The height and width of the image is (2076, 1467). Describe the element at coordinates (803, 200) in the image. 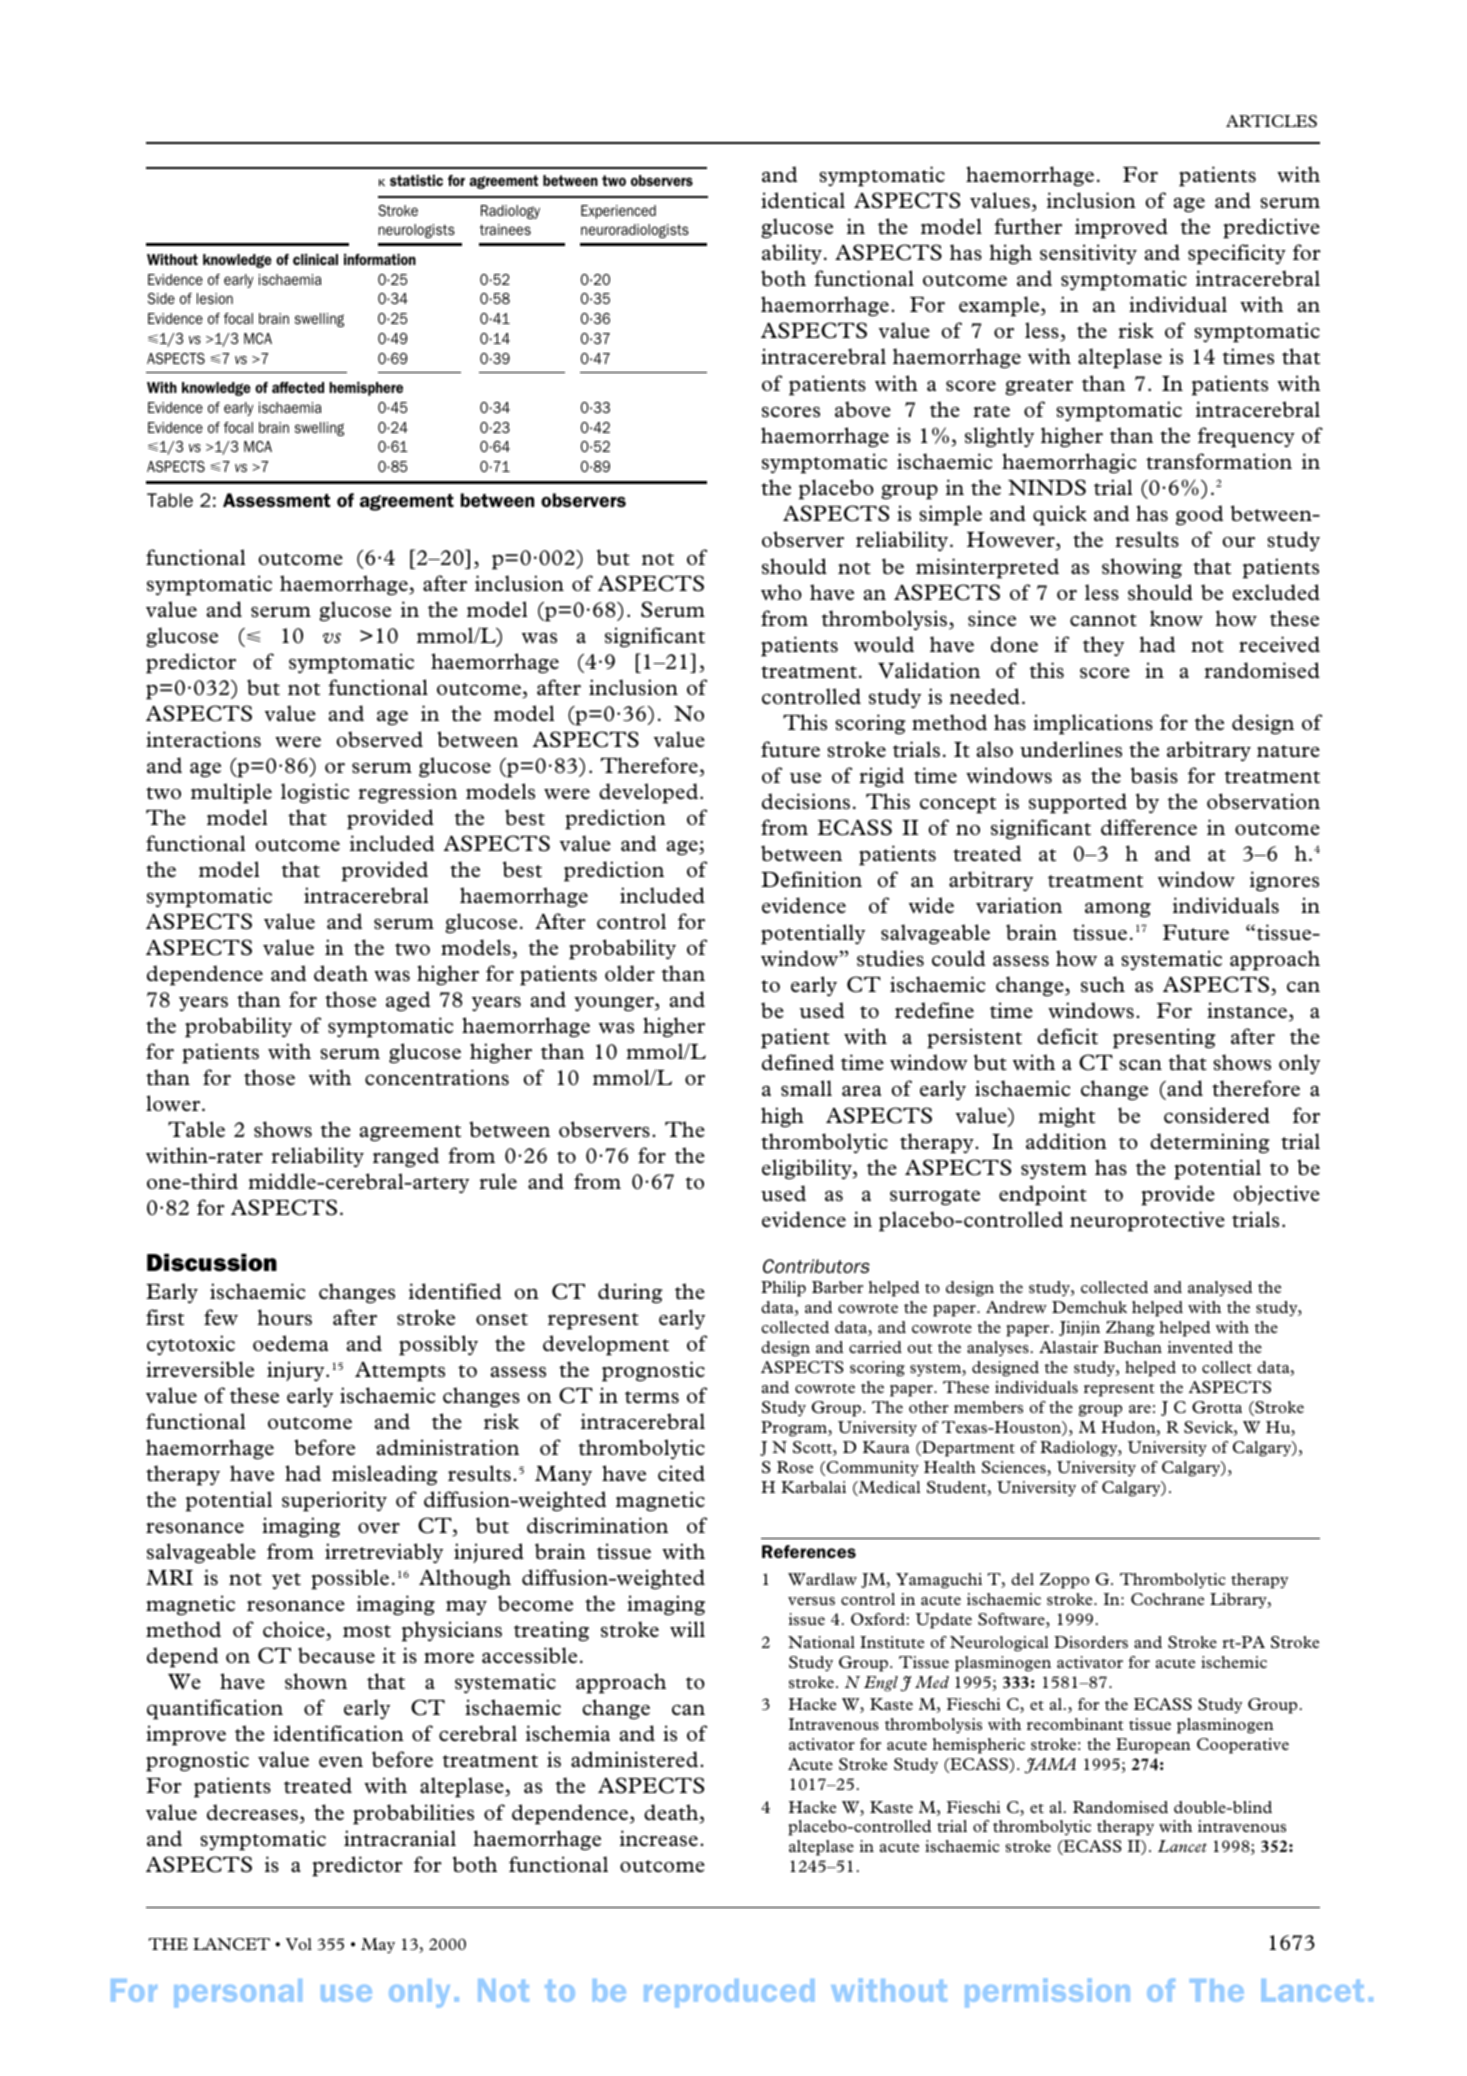

I see `identical` at that location.
